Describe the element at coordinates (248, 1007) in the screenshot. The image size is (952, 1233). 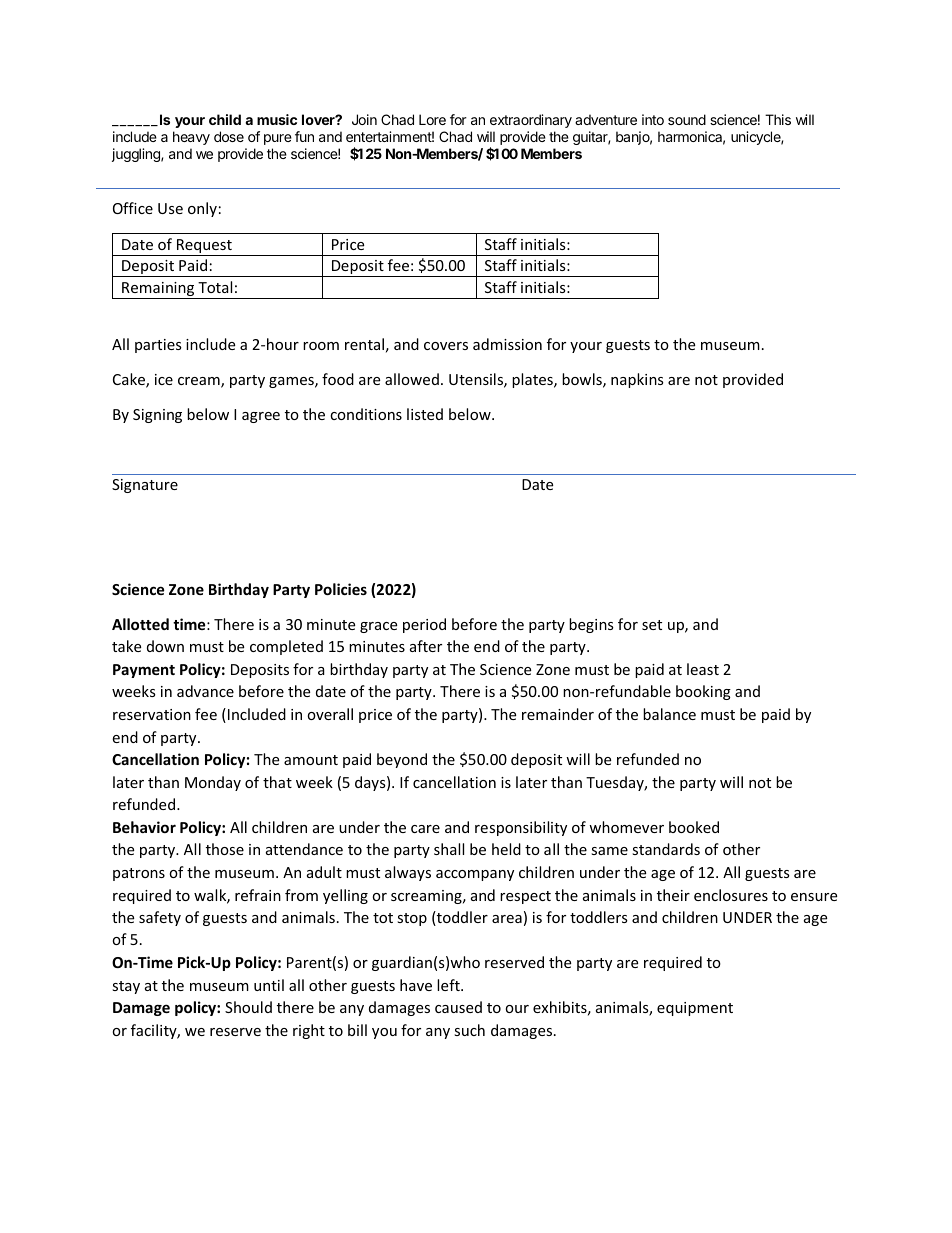
I see `Should` at that location.
